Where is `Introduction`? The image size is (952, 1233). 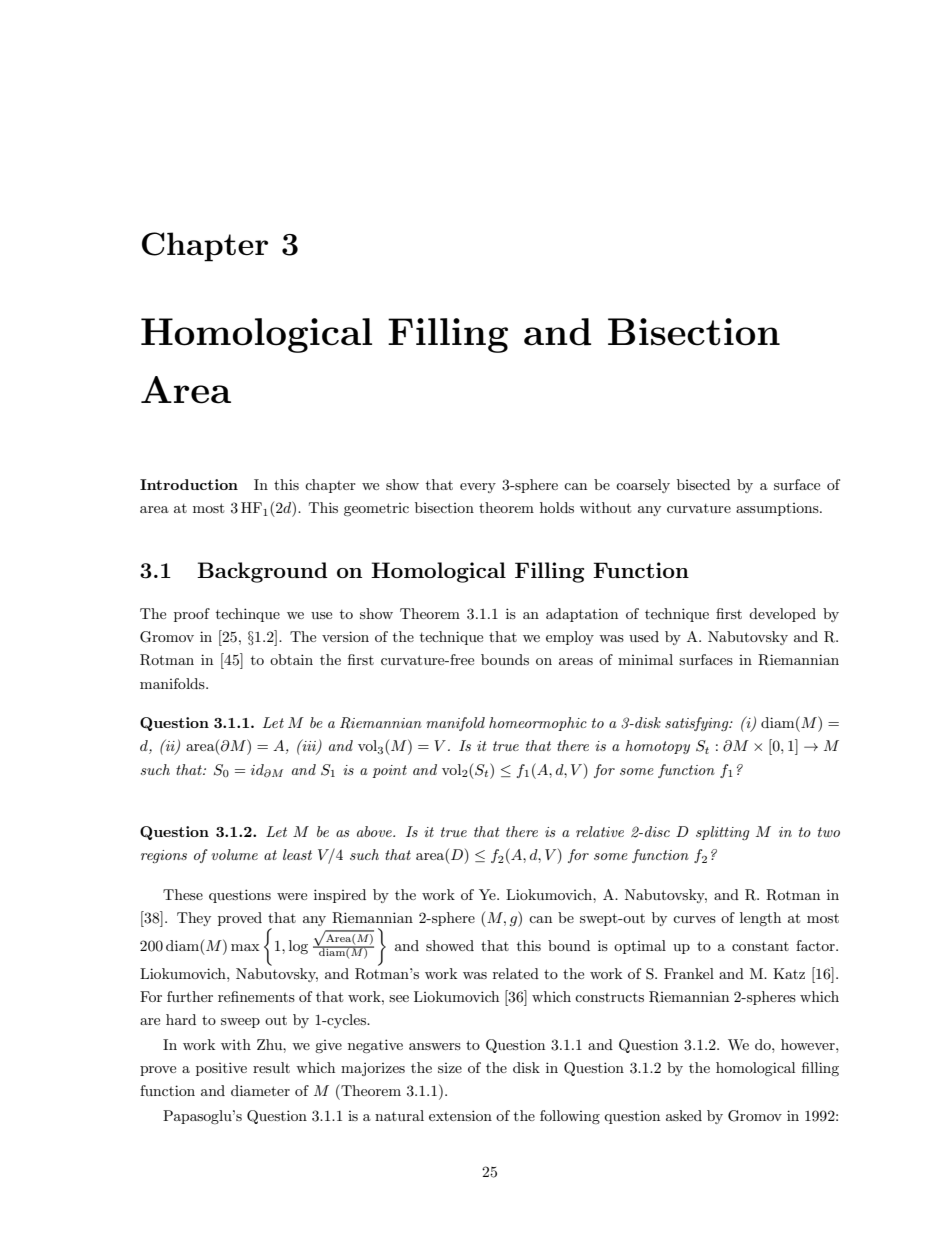
Introduction is located at coordinates (189, 484).
